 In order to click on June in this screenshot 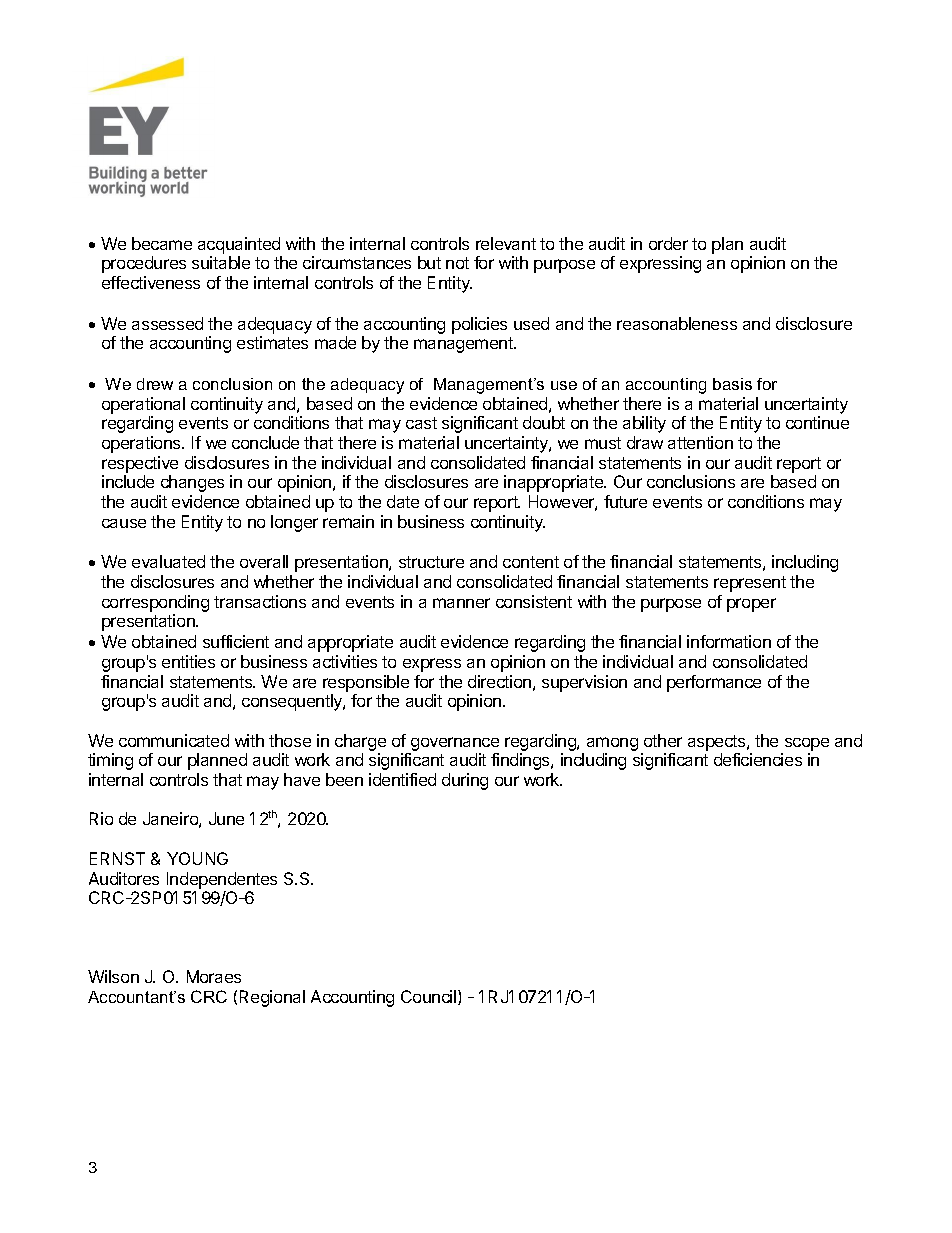, I will do `click(226, 818)`.
